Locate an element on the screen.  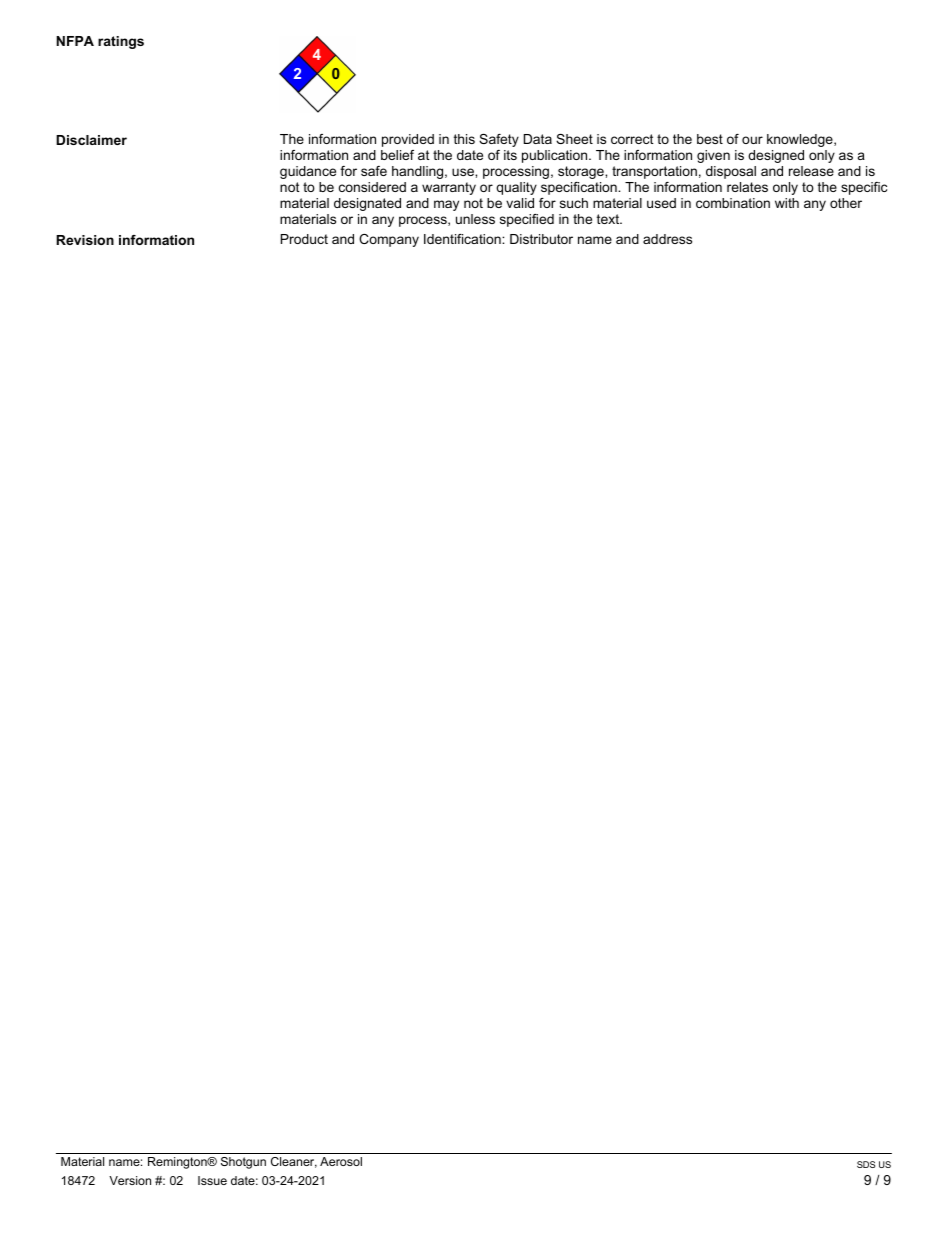
Shotgun is located at coordinates (243, 1163).
